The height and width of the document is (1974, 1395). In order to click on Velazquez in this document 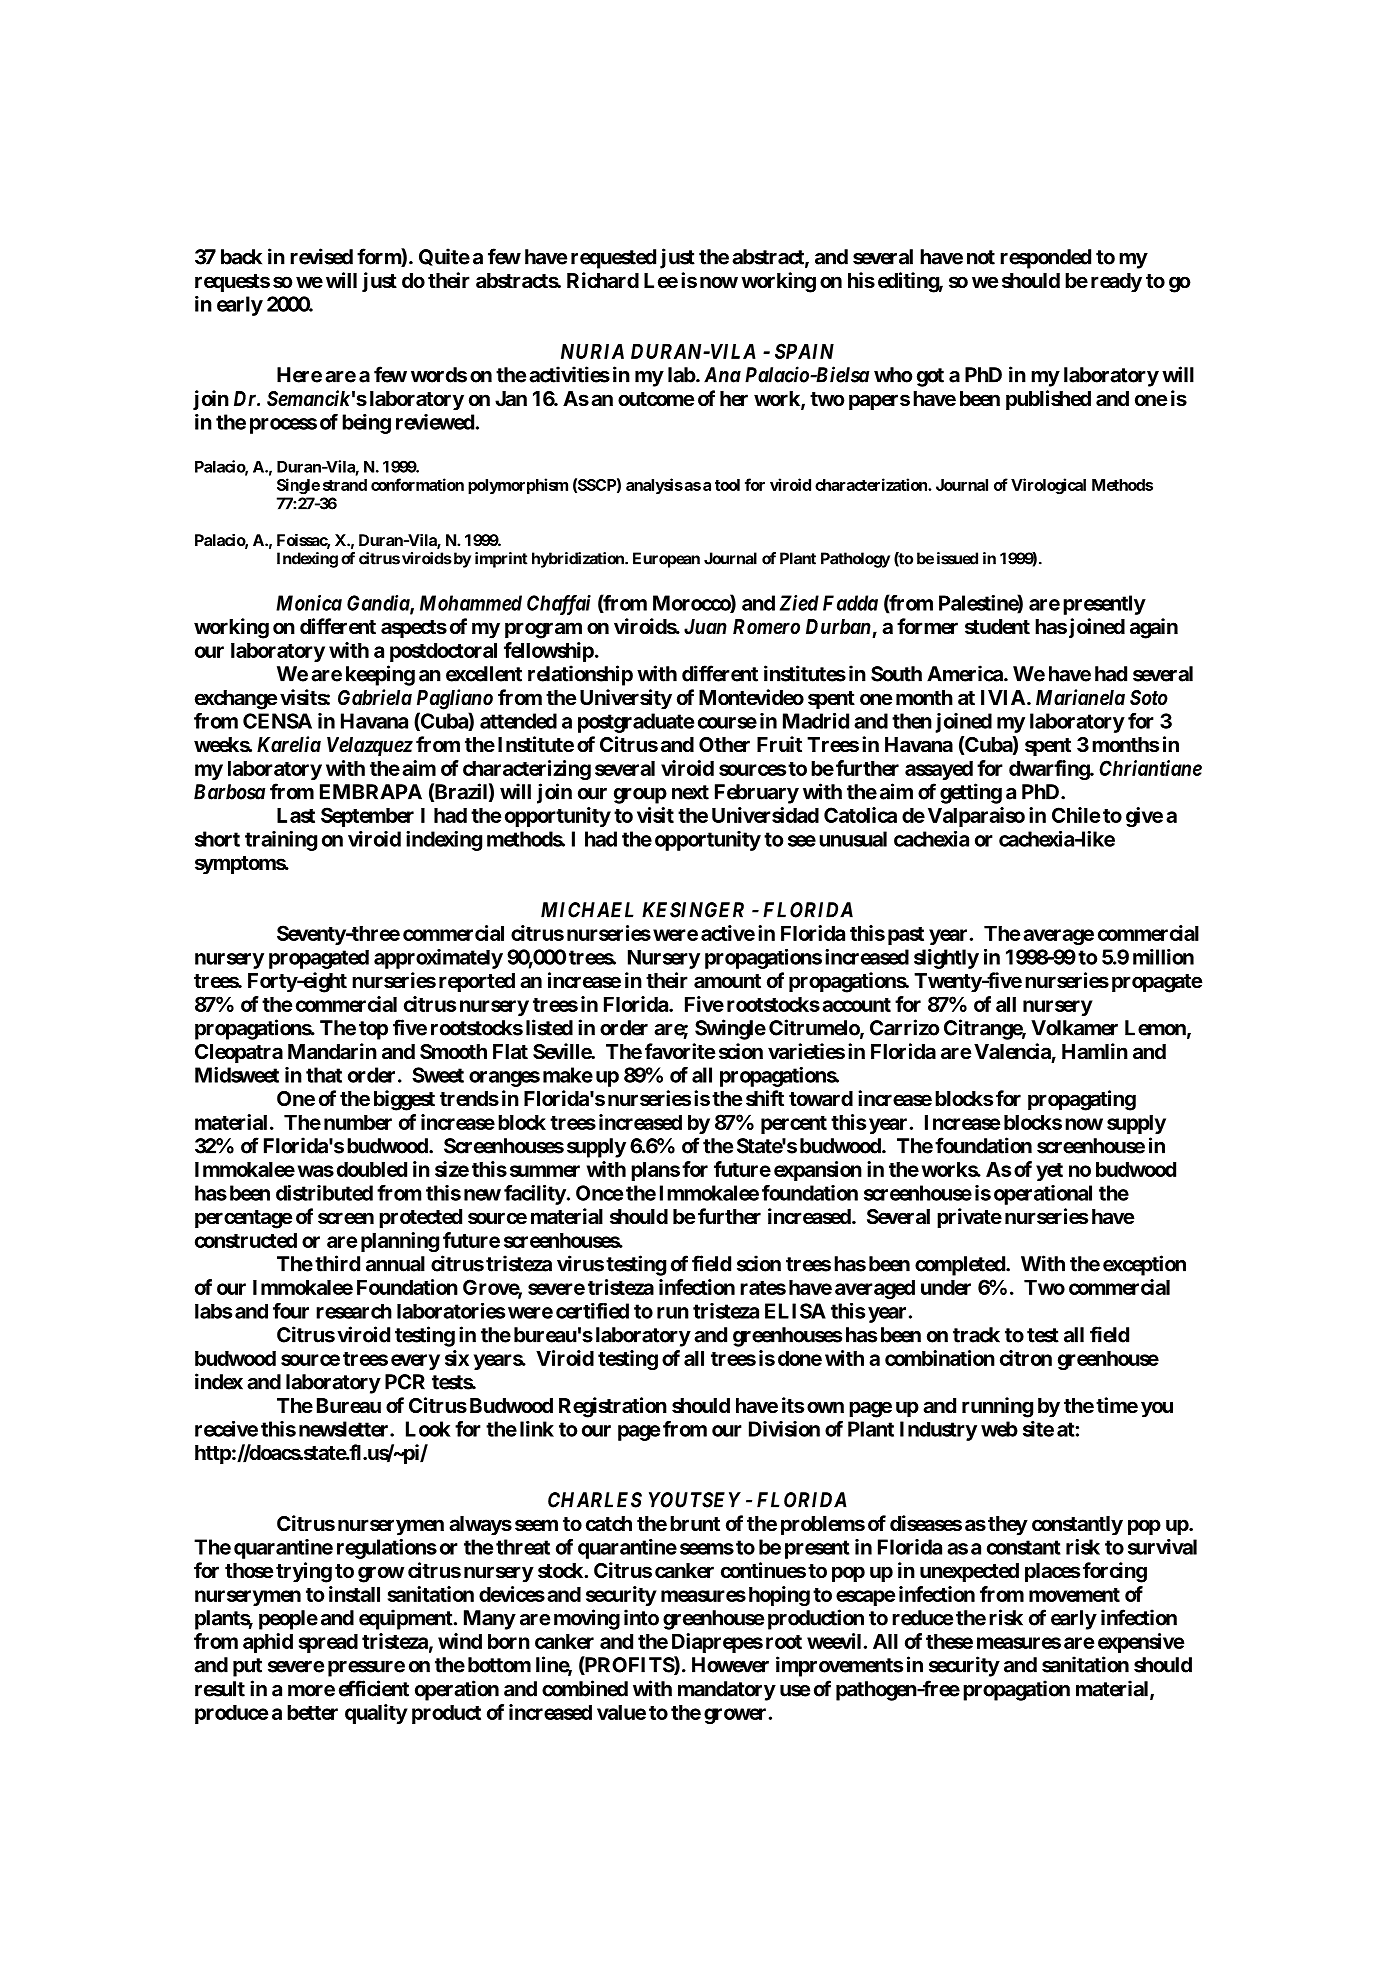, I will do `click(370, 746)`.
